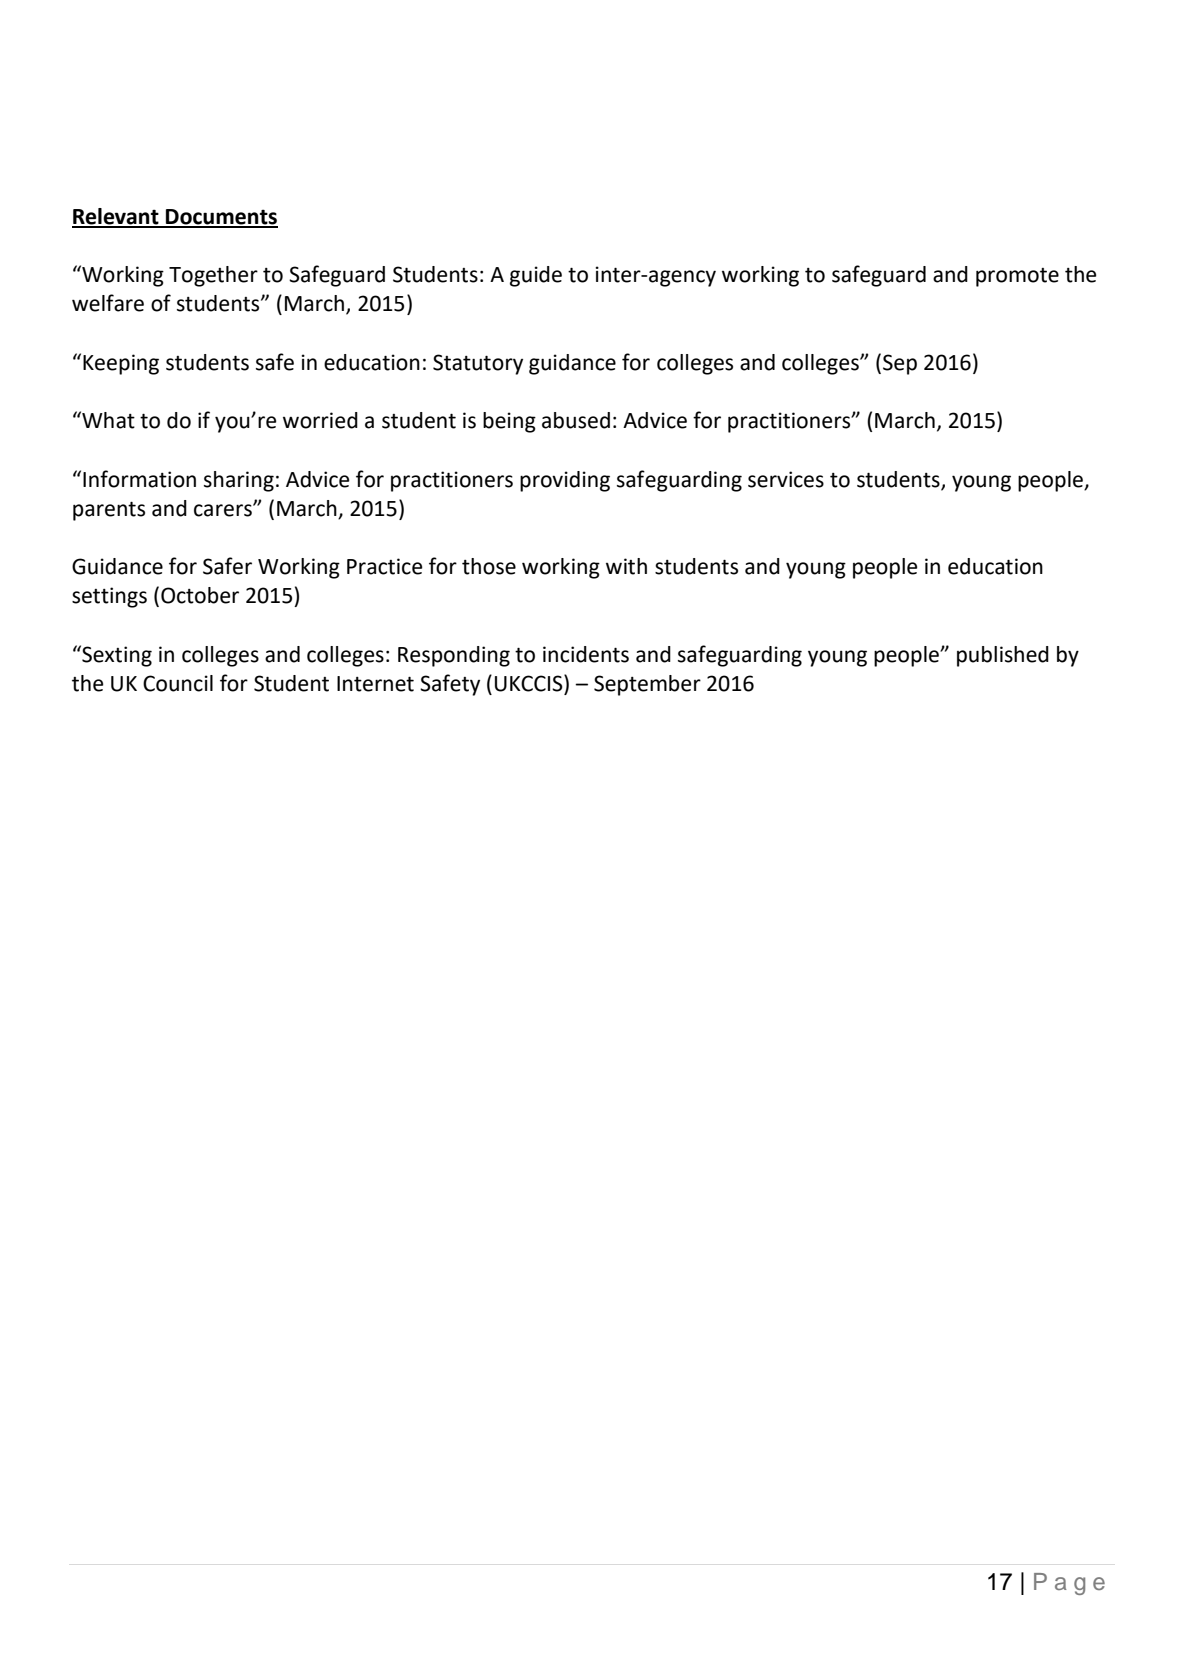 Image resolution: width=1186 pixels, height=1678 pixels. Describe the element at coordinates (576, 420) in the image. I see `abused` at that location.
